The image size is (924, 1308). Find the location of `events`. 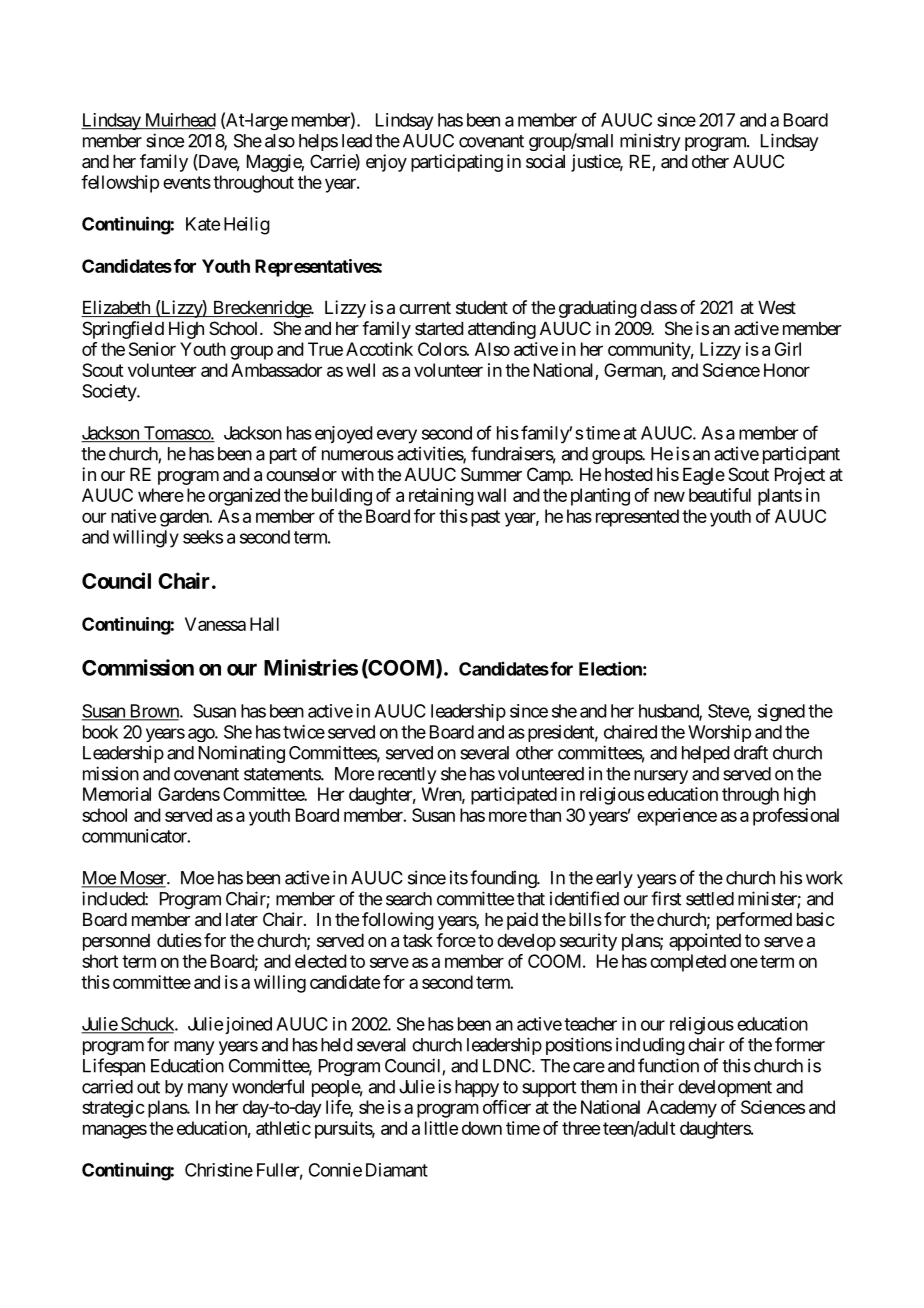

events is located at coordinates (187, 182).
